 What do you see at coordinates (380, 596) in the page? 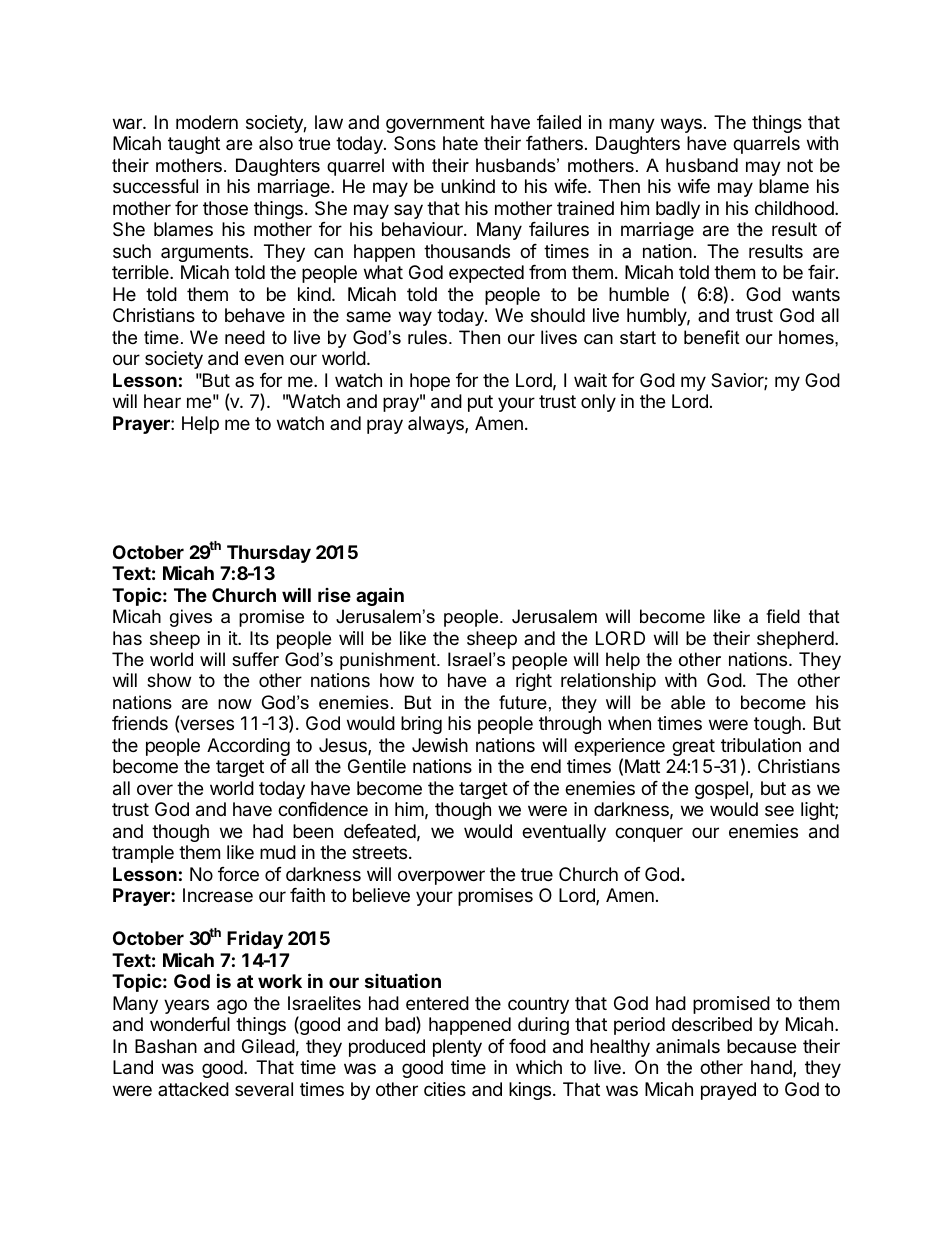
I see `again` at bounding box center [380, 596].
